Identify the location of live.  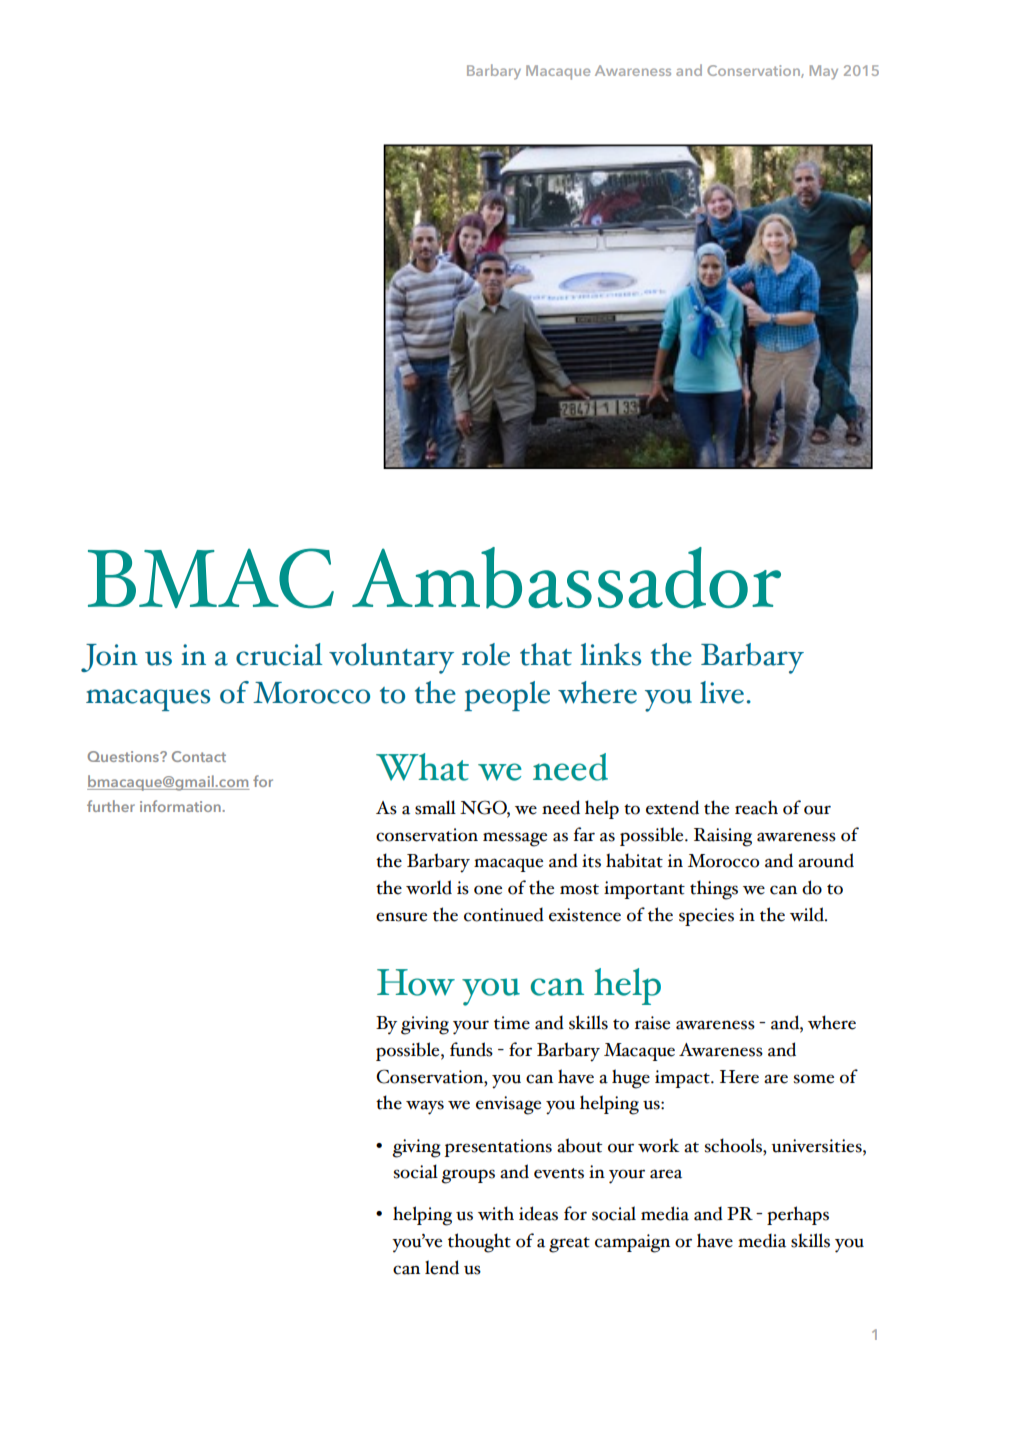
(722, 692).
